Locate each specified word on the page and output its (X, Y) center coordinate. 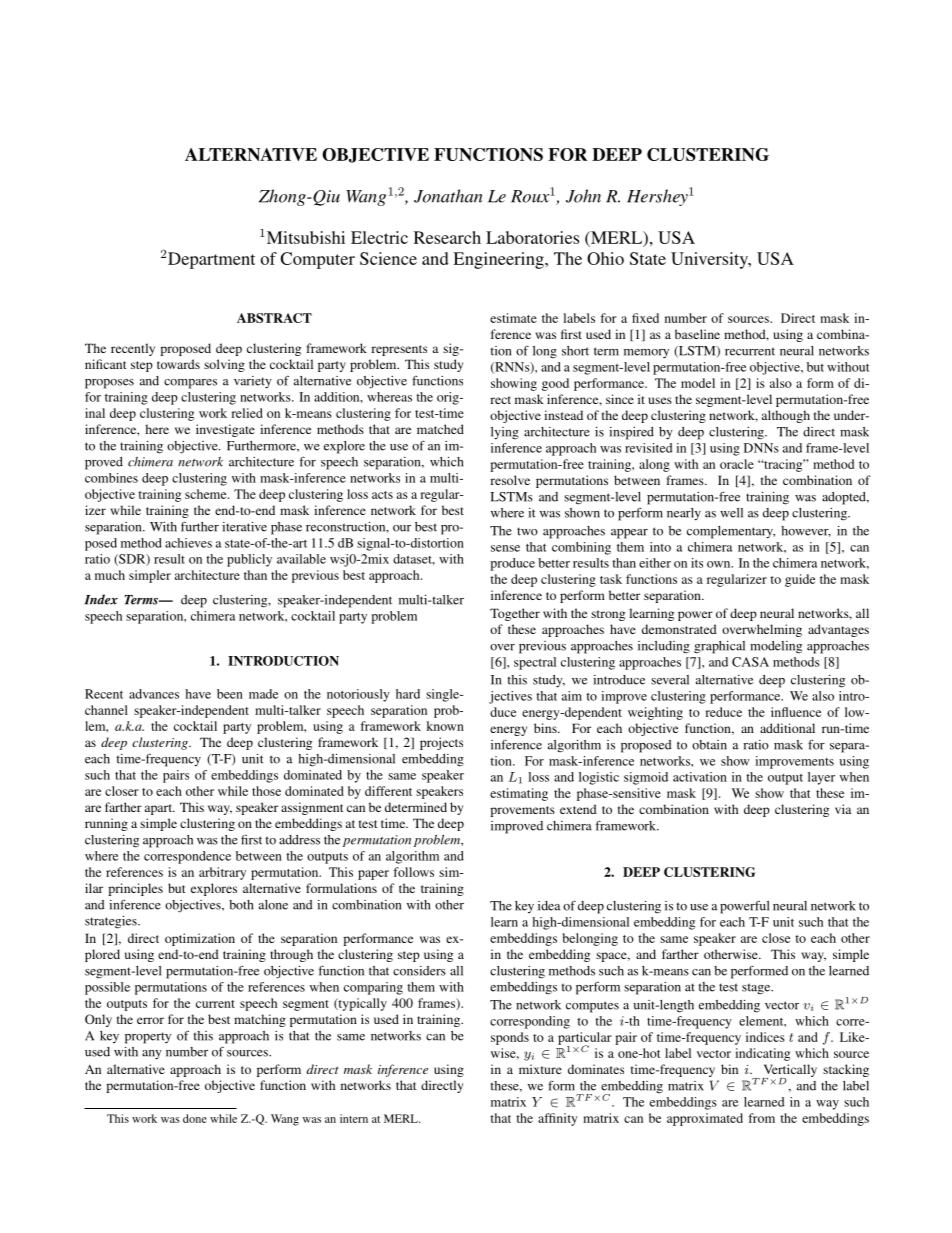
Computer (317, 260)
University (711, 260)
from (761, 1118)
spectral (535, 663)
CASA (750, 662)
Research (447, 237)
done (195, 1118)
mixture (540, 1069)
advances (154, 694)
